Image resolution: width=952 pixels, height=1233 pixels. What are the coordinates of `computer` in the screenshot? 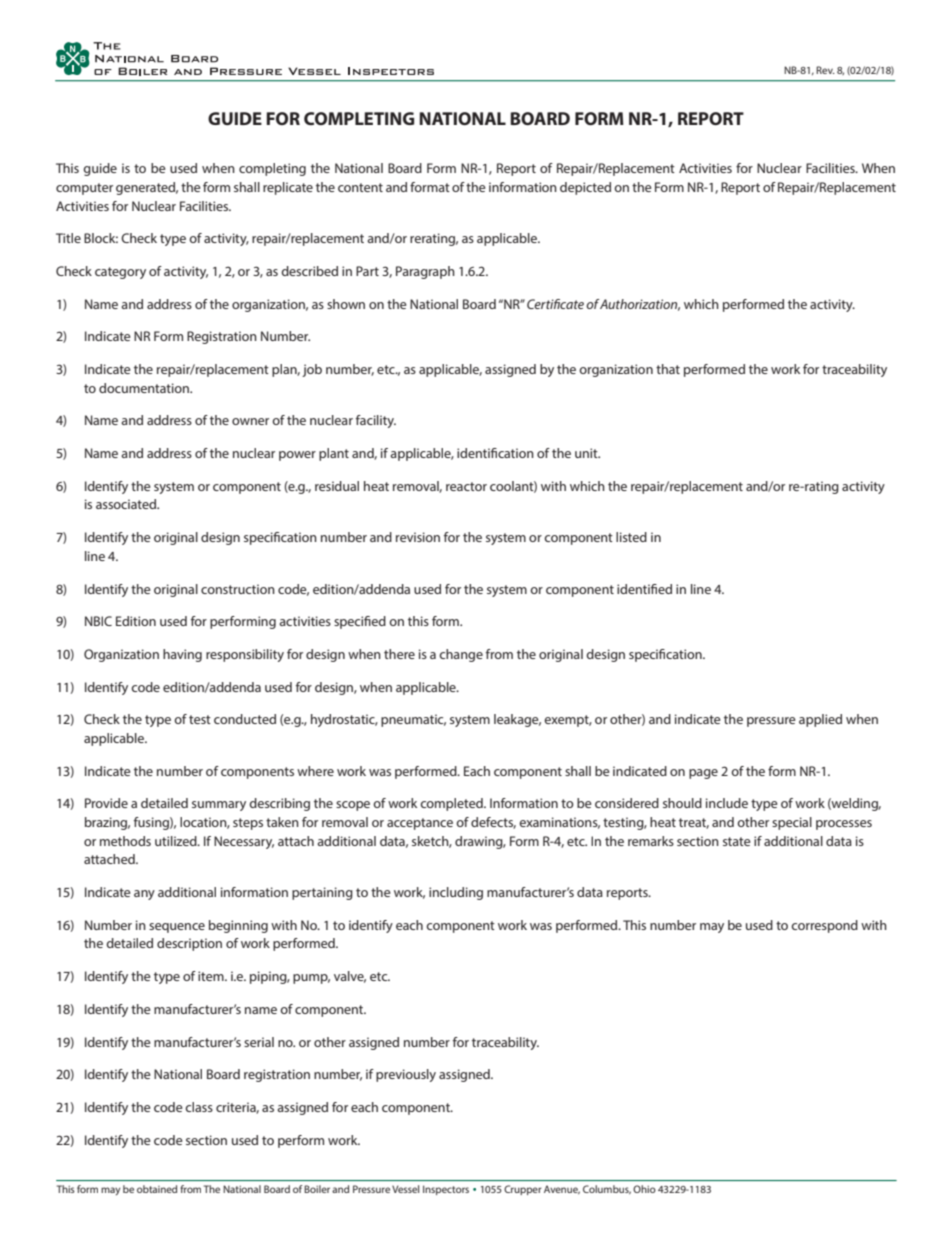 It's located at (84, 189).
